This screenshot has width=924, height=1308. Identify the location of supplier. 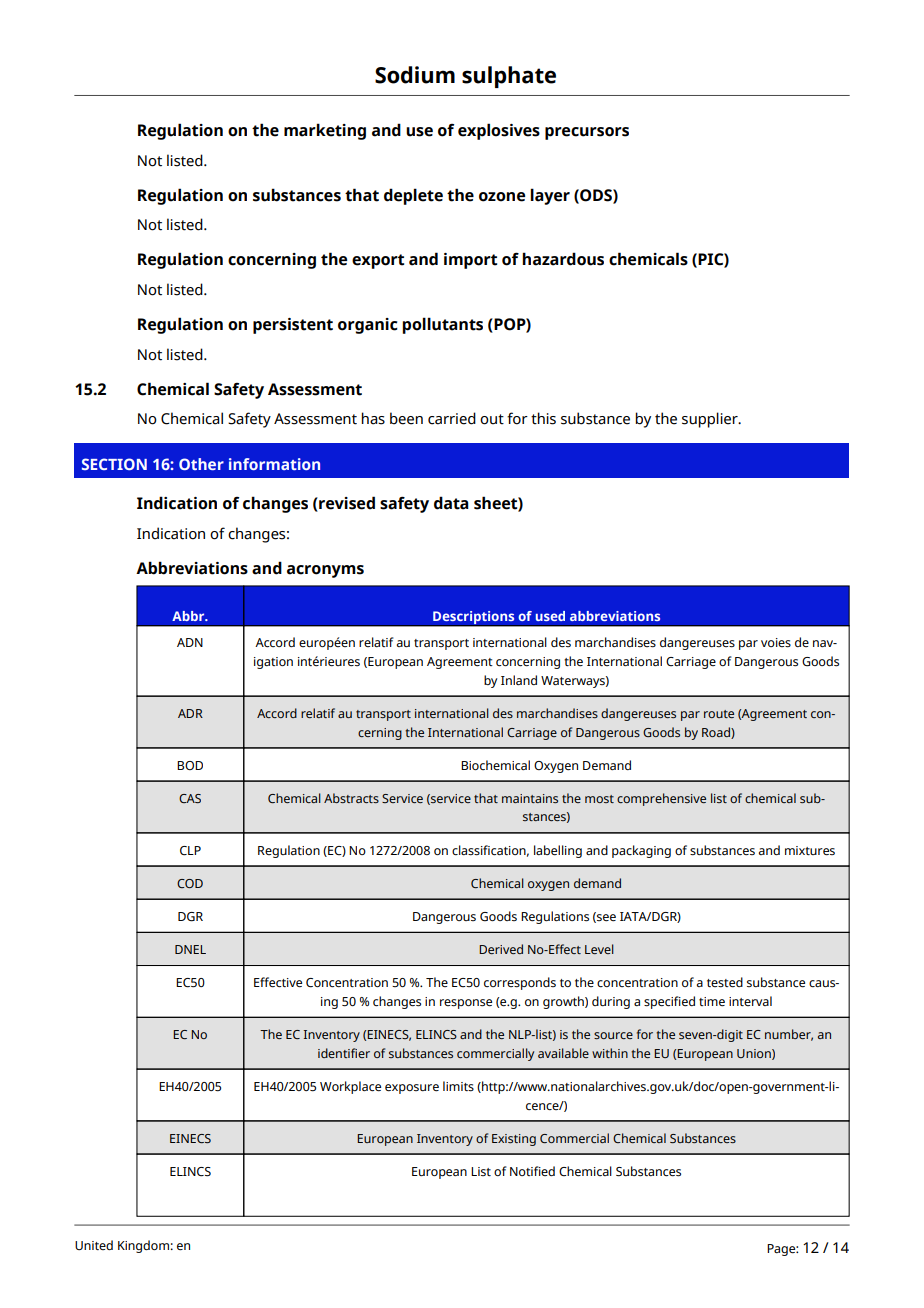
(711, 420).
